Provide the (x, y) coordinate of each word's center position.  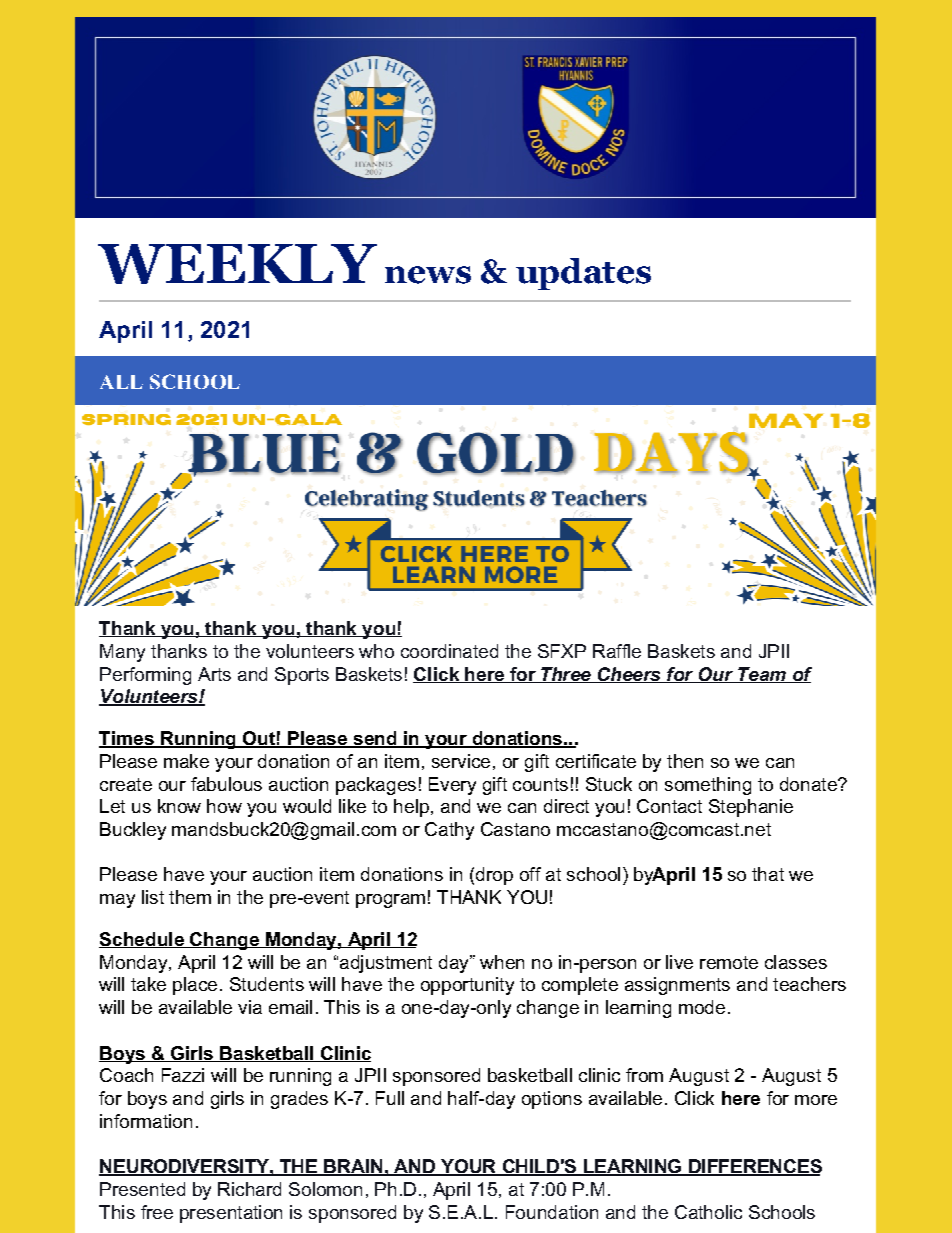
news (428, 275)
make (186, 761)
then (685, 761)
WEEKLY (237, 264)
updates (583, 274)
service (461, 761)
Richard (249, 1189)
